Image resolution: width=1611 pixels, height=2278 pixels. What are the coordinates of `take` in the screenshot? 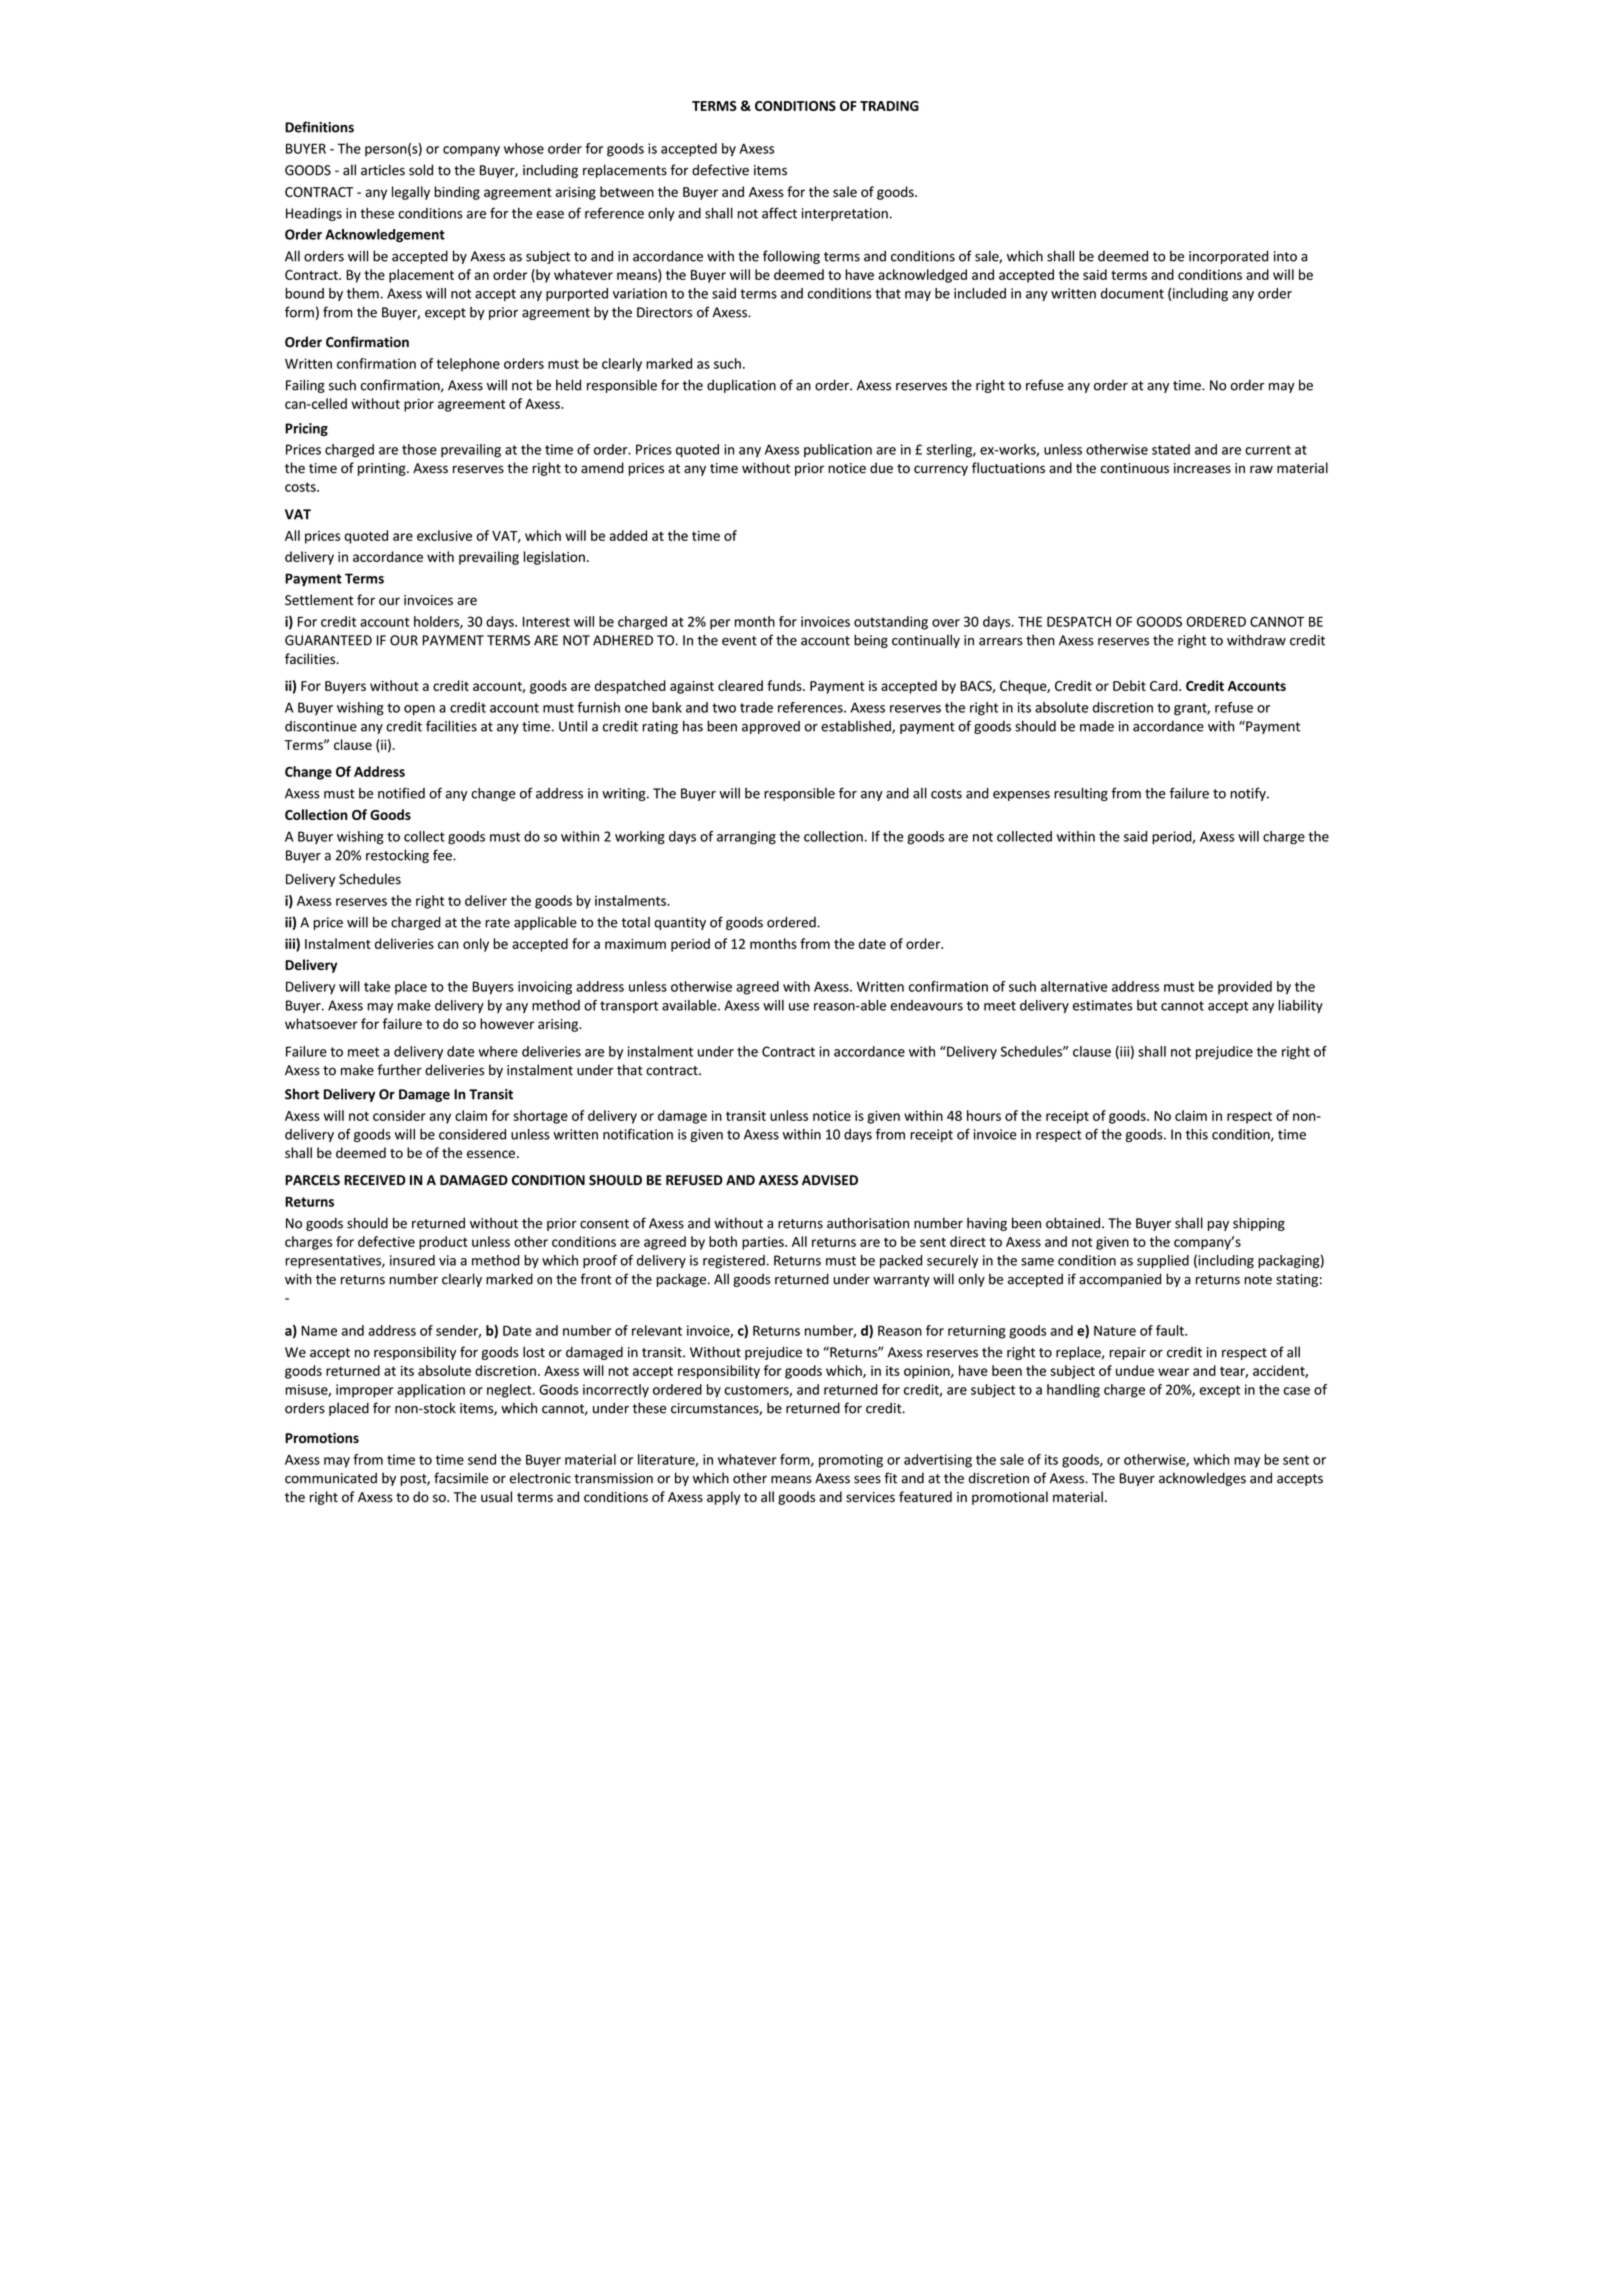 It's located at (377, 986).
